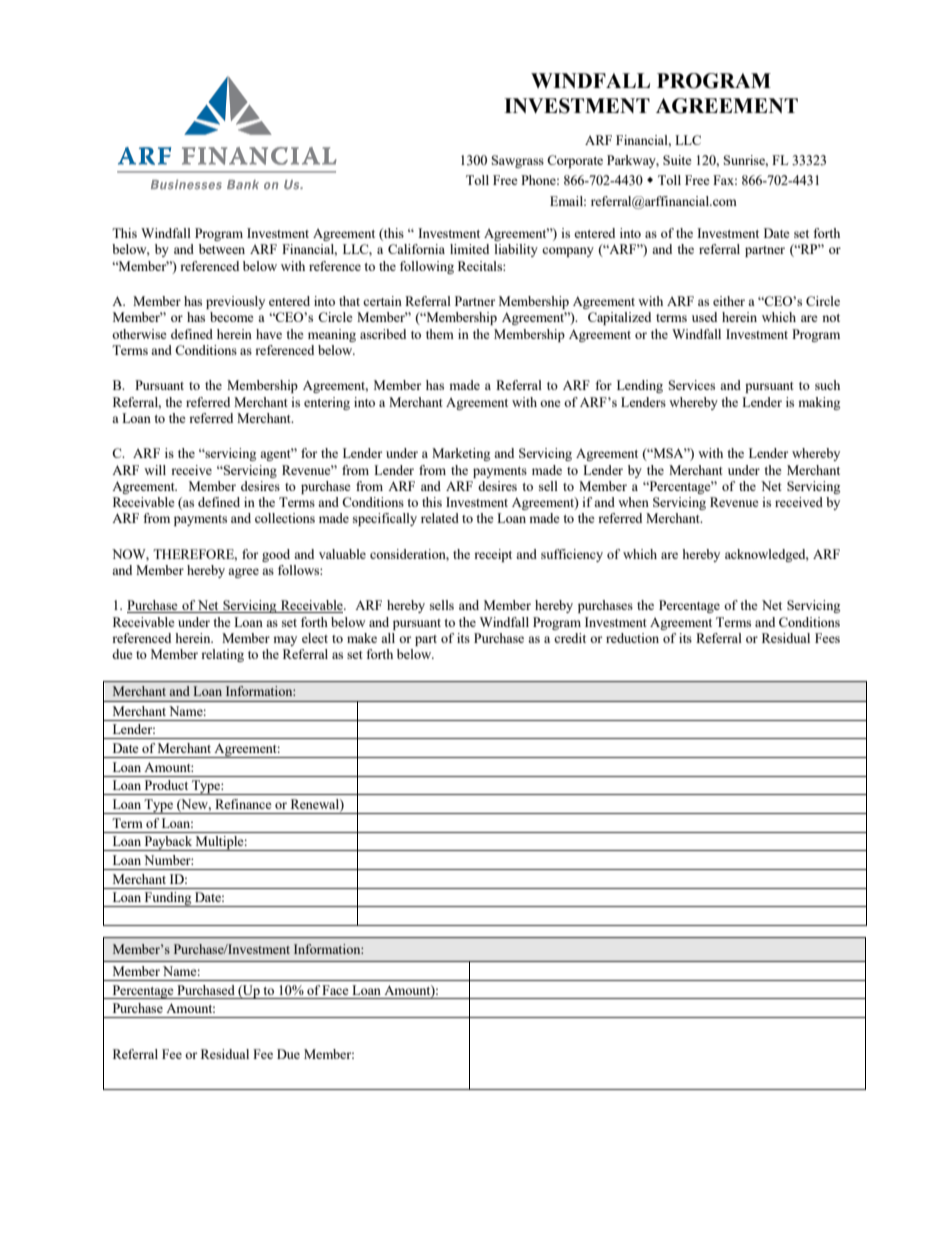 The height and width of the image is (1233, 952). What do you see at coordinates (335, 990) in the image?
I see `Face` at bounding box center [335, 990].
